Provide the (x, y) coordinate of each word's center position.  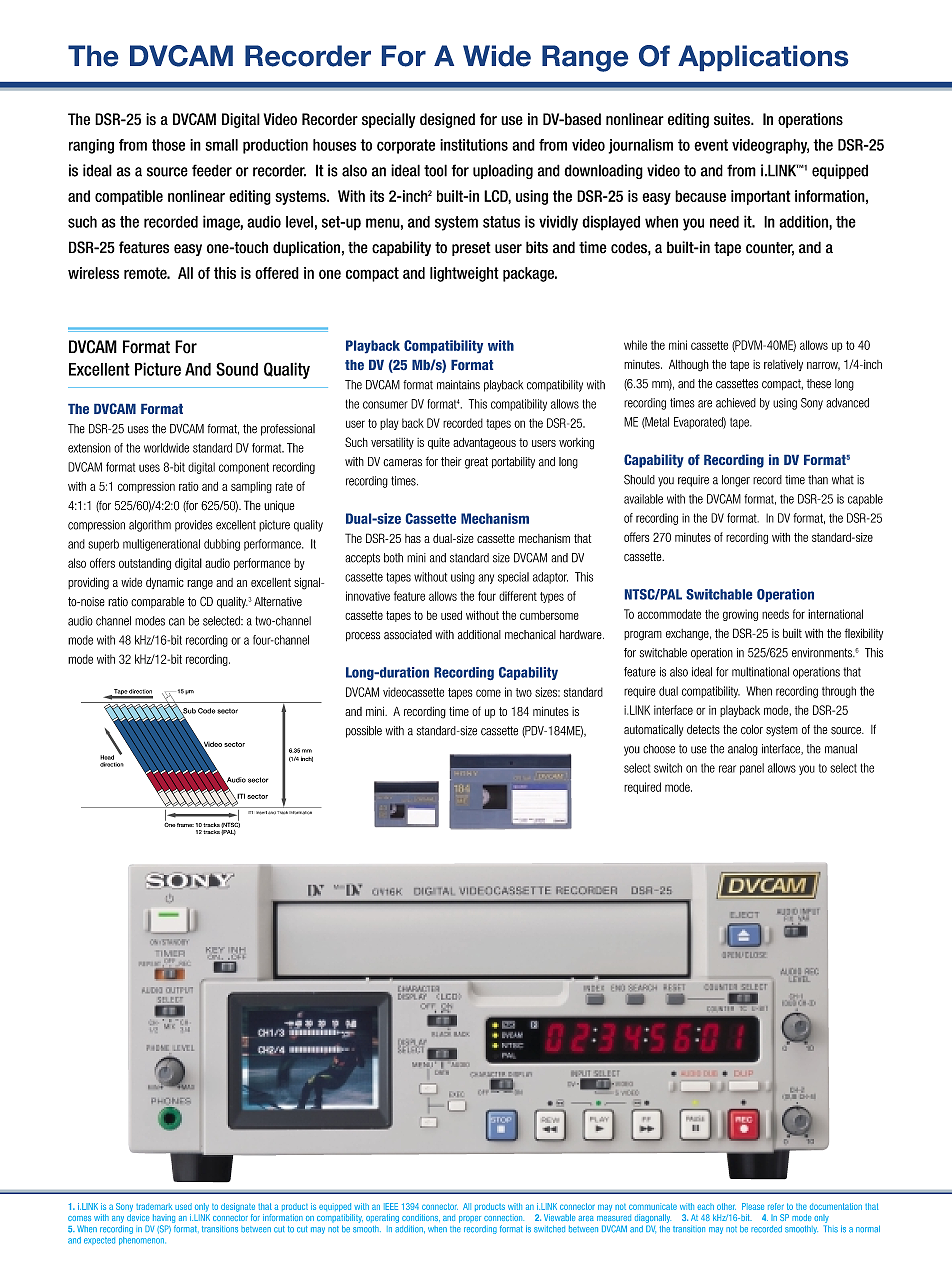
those (168, 145)
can (177, 622)
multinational (760, 672)
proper (470, 1219)
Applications (763, 58)
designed (447, 120)
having (164, 1218)
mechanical (530, 635)
